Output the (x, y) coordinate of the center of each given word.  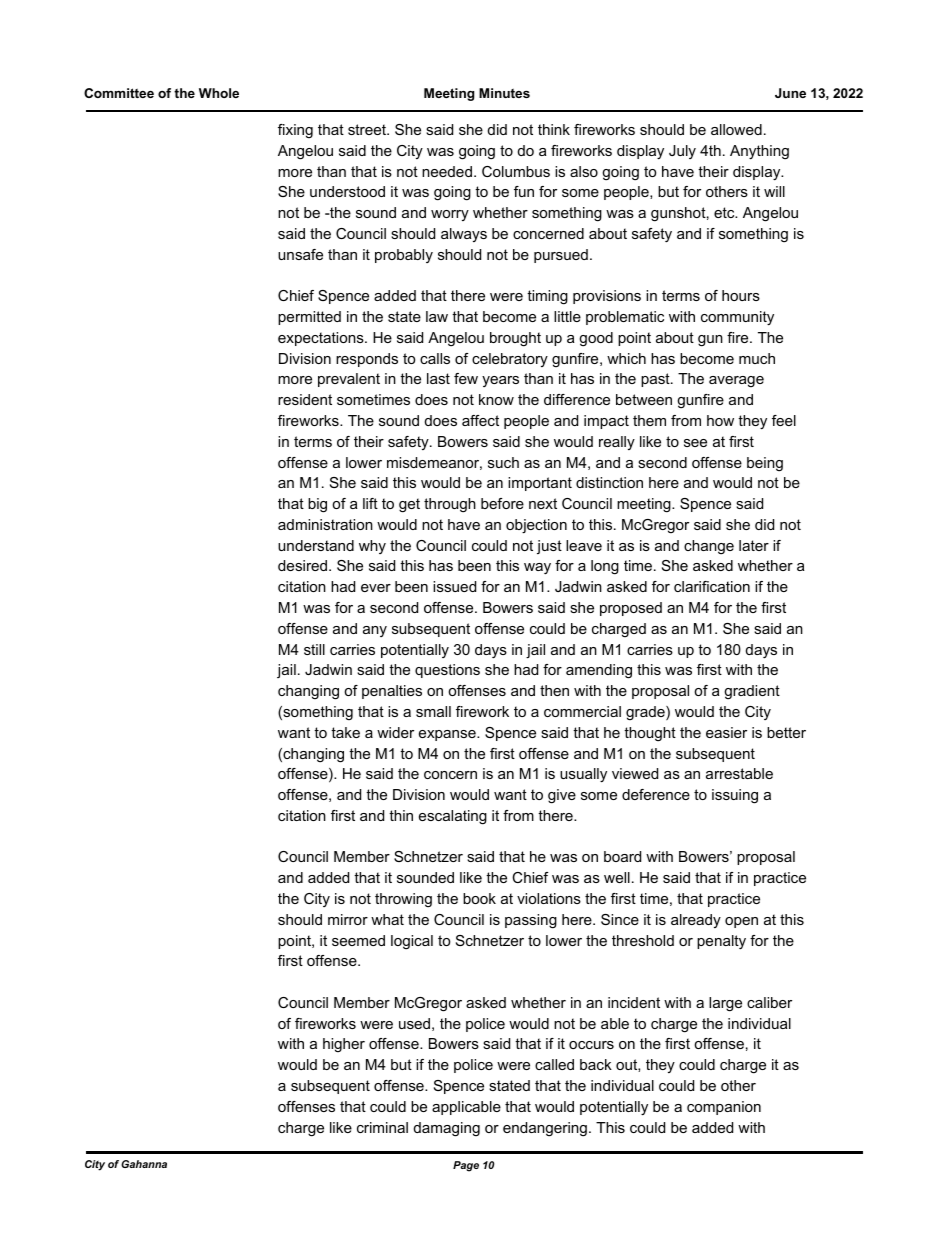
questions (447, 671)
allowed (736, 129)
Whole (219, 93)
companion (724, 1108)
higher (344, 1045)
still (314, 649)
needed (447, 171)
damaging (447, 1129)
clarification (712, 586)
